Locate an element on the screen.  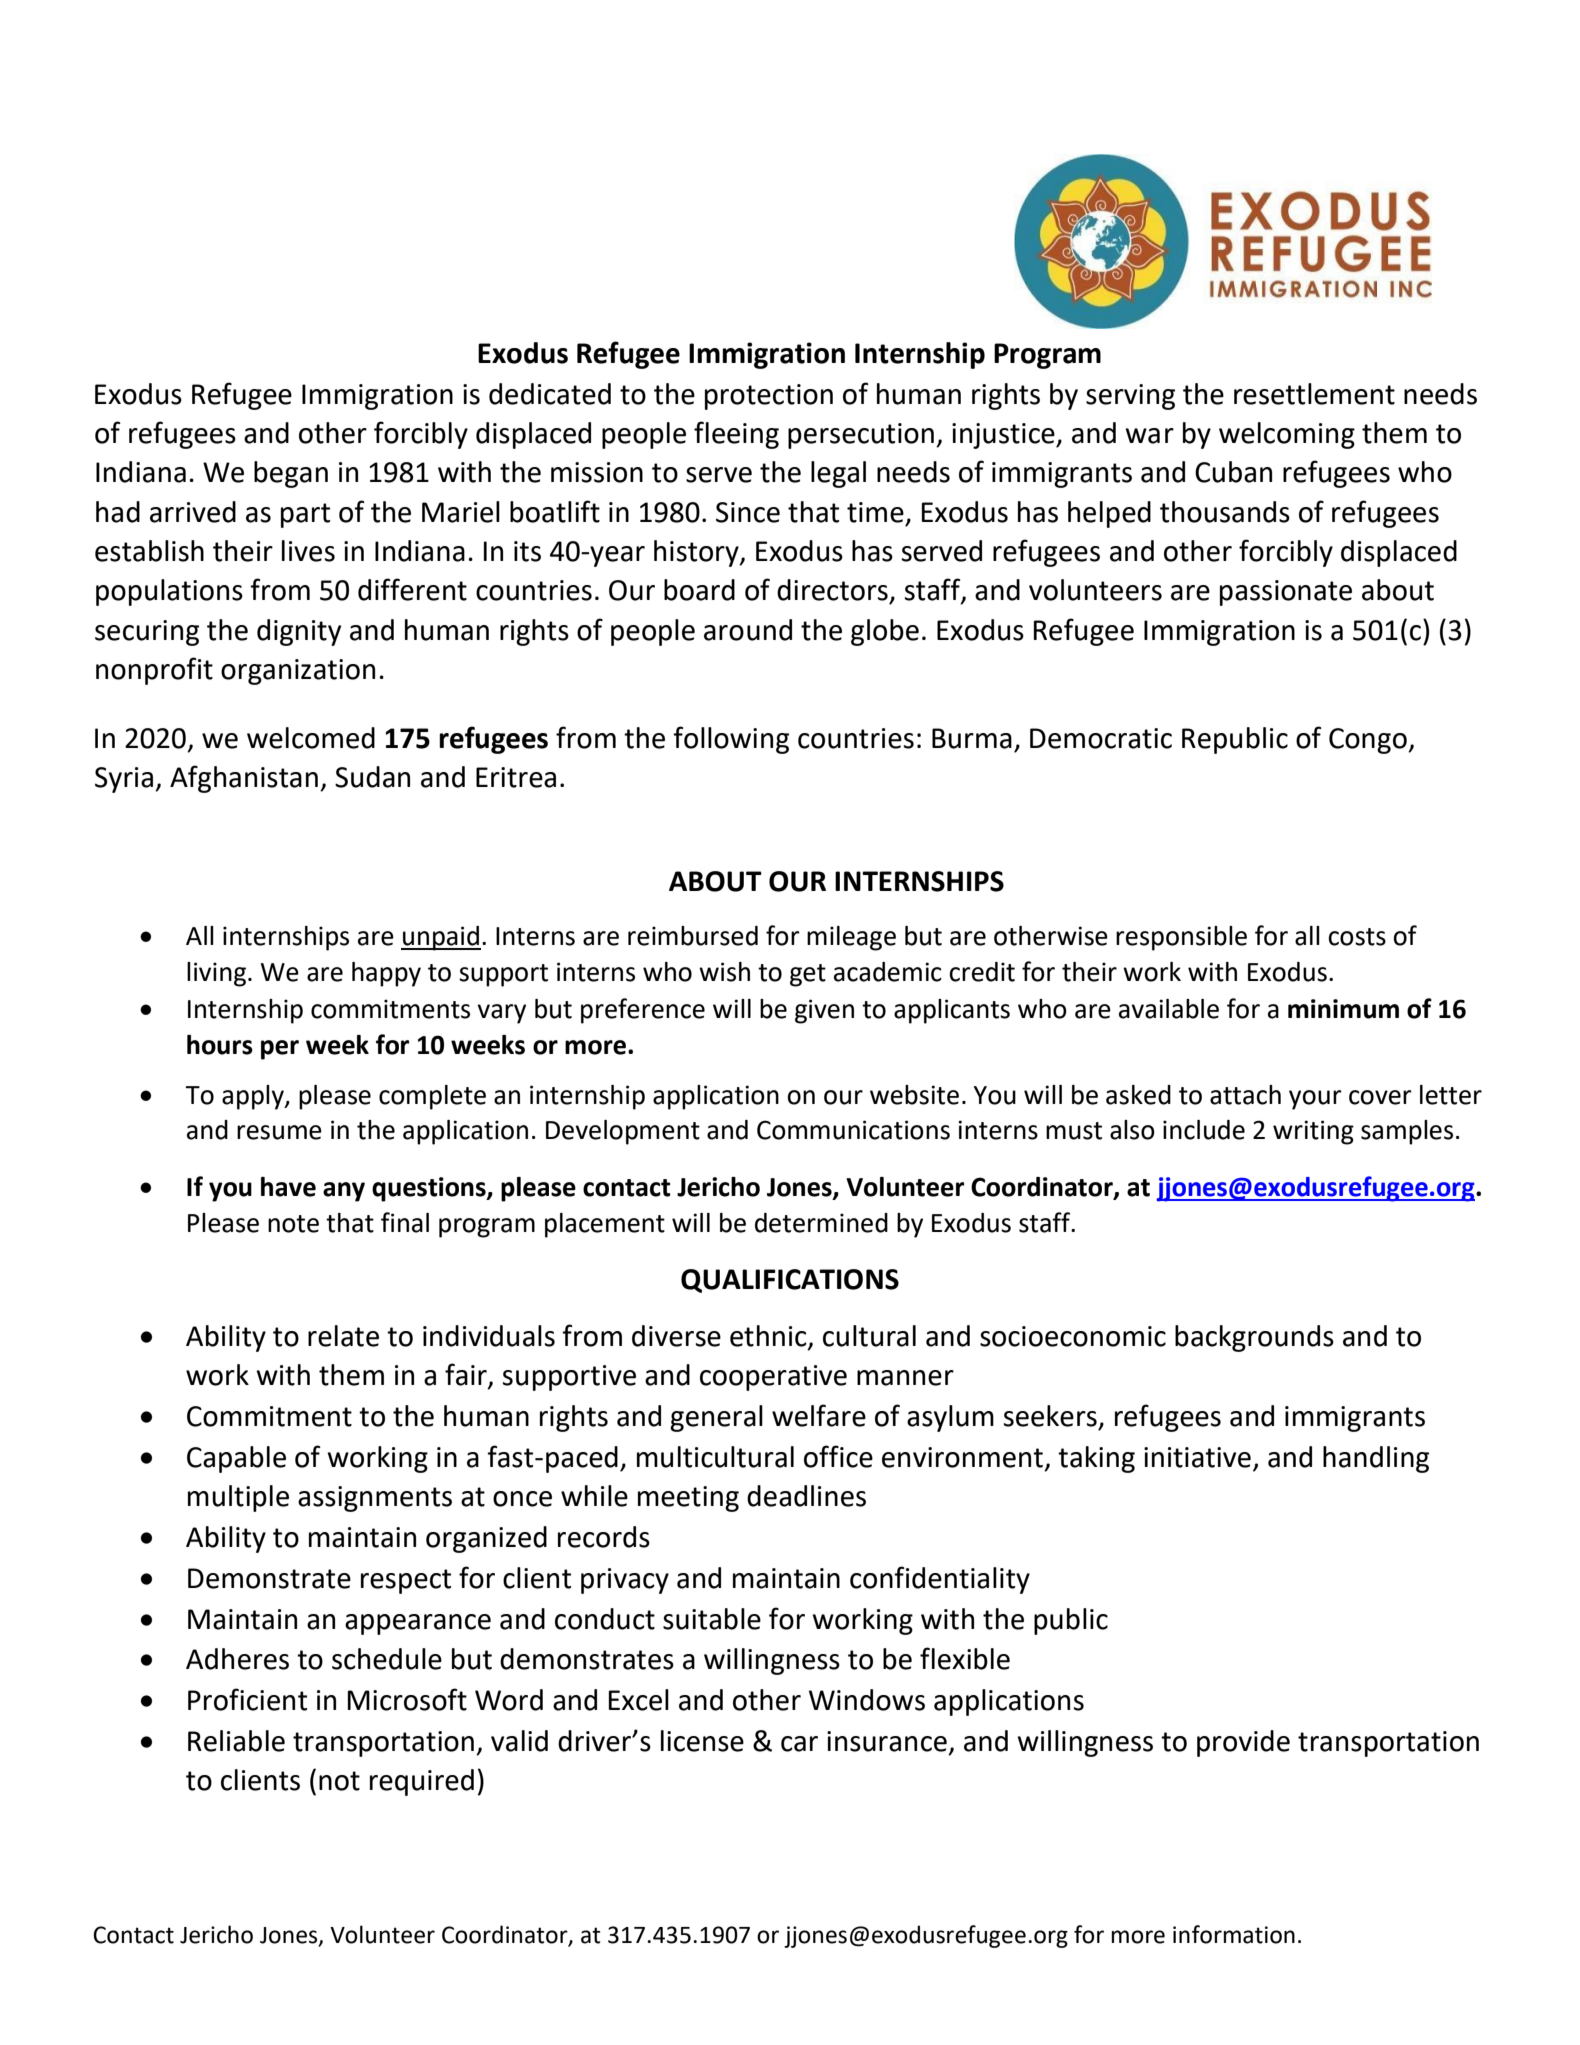
welcoming is located at coordinates (1287, 435).
